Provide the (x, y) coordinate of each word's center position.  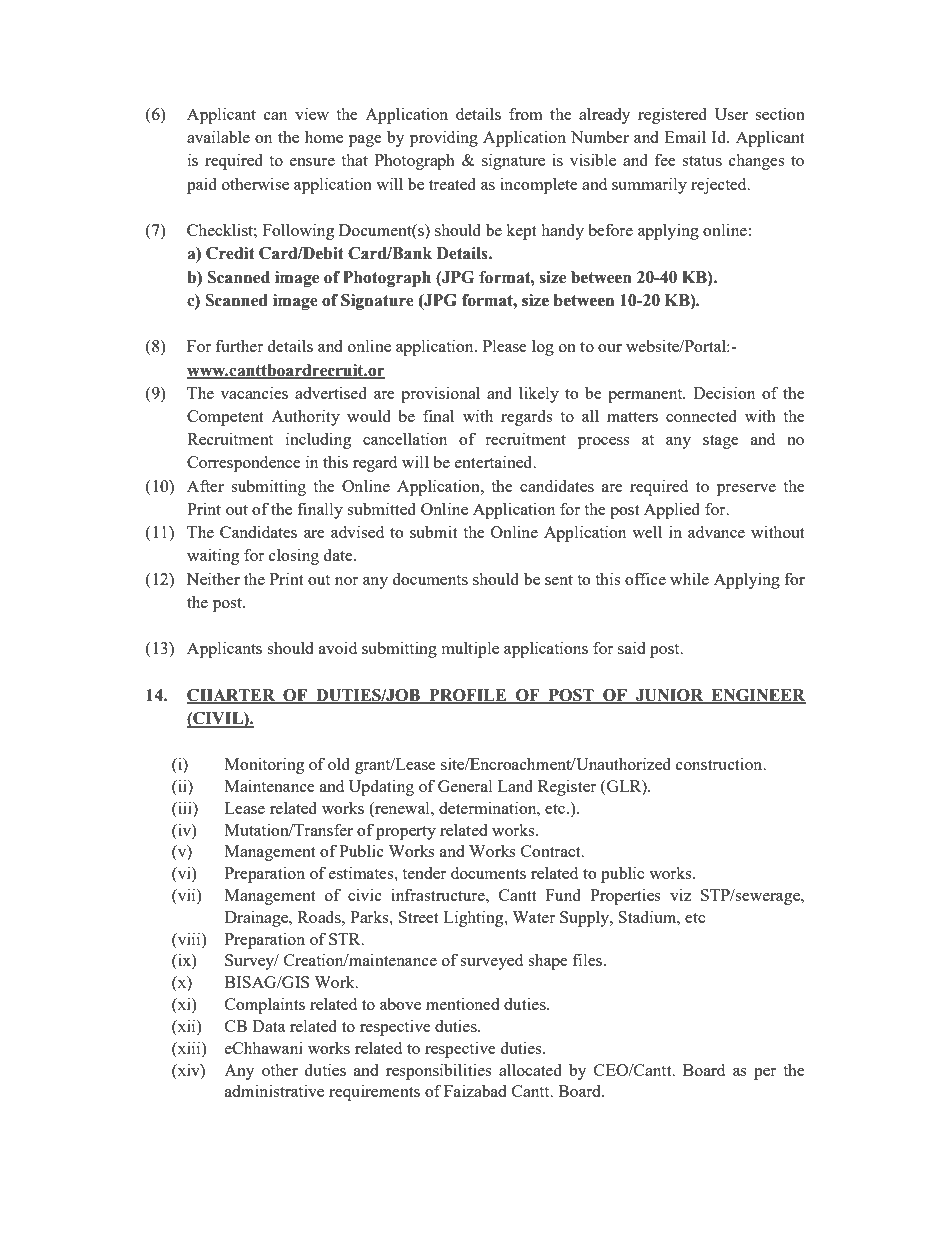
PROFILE (468, 696)
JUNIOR (670, 696)
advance (716, 532)
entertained (495, 461)
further (239, 345)
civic (365, 894)
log (543, 348)
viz (680, 894)
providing (444, 138)
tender (424, 873)
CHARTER (232, 696)
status (702, 161)
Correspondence (244, 464)
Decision (724, 392)
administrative (274, 1090)
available (218, 136)
